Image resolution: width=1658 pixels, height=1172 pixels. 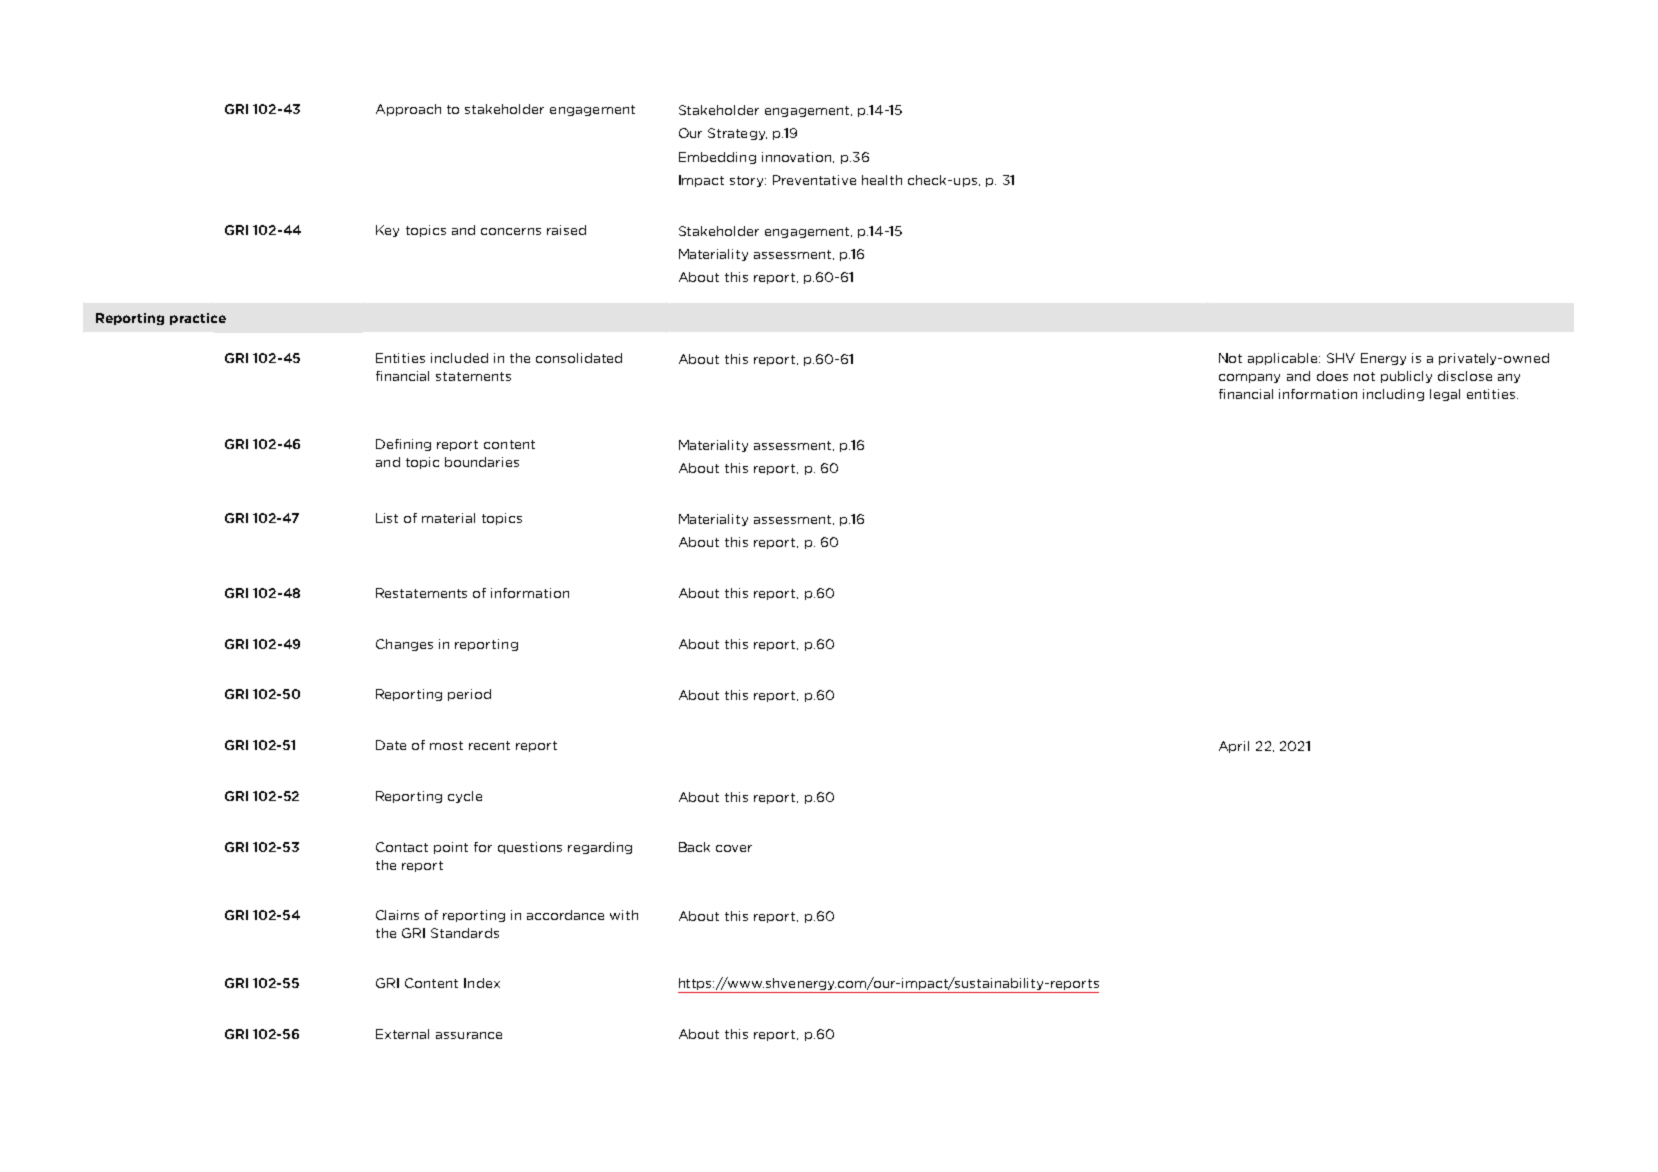 I want to click on Back, so click(x=694, y=847).
